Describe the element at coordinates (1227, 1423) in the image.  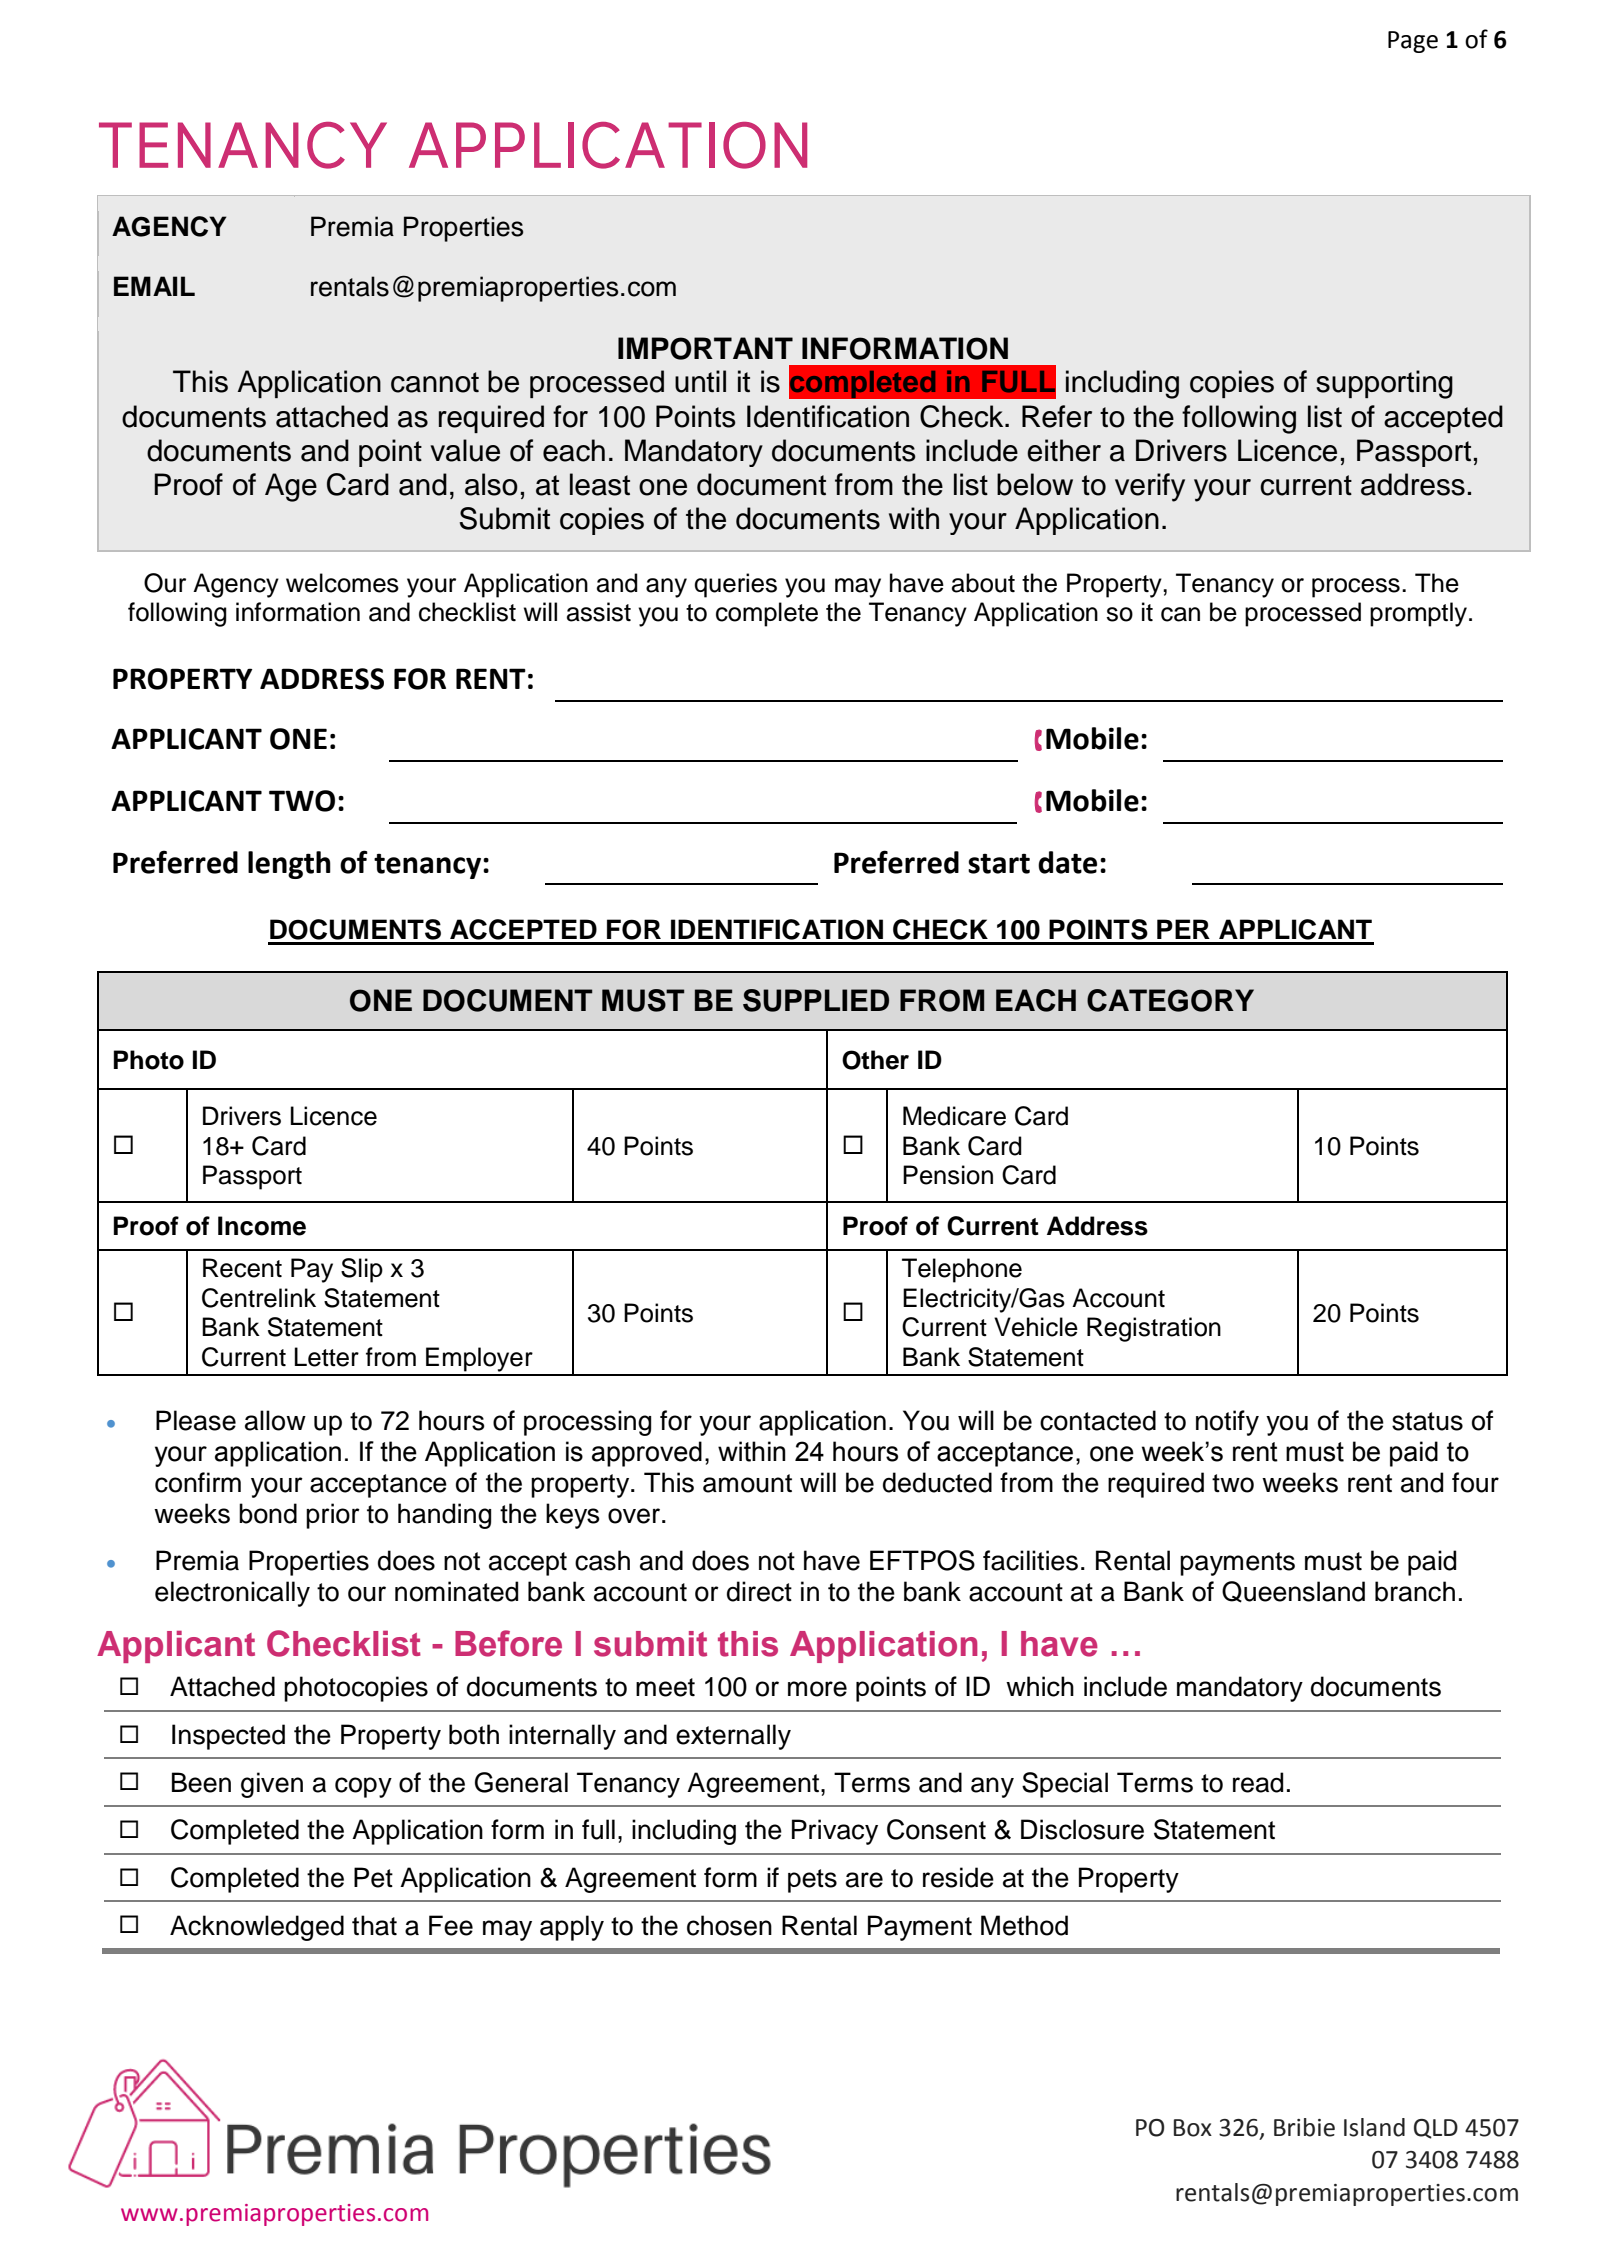
I see `notify` at that location.
